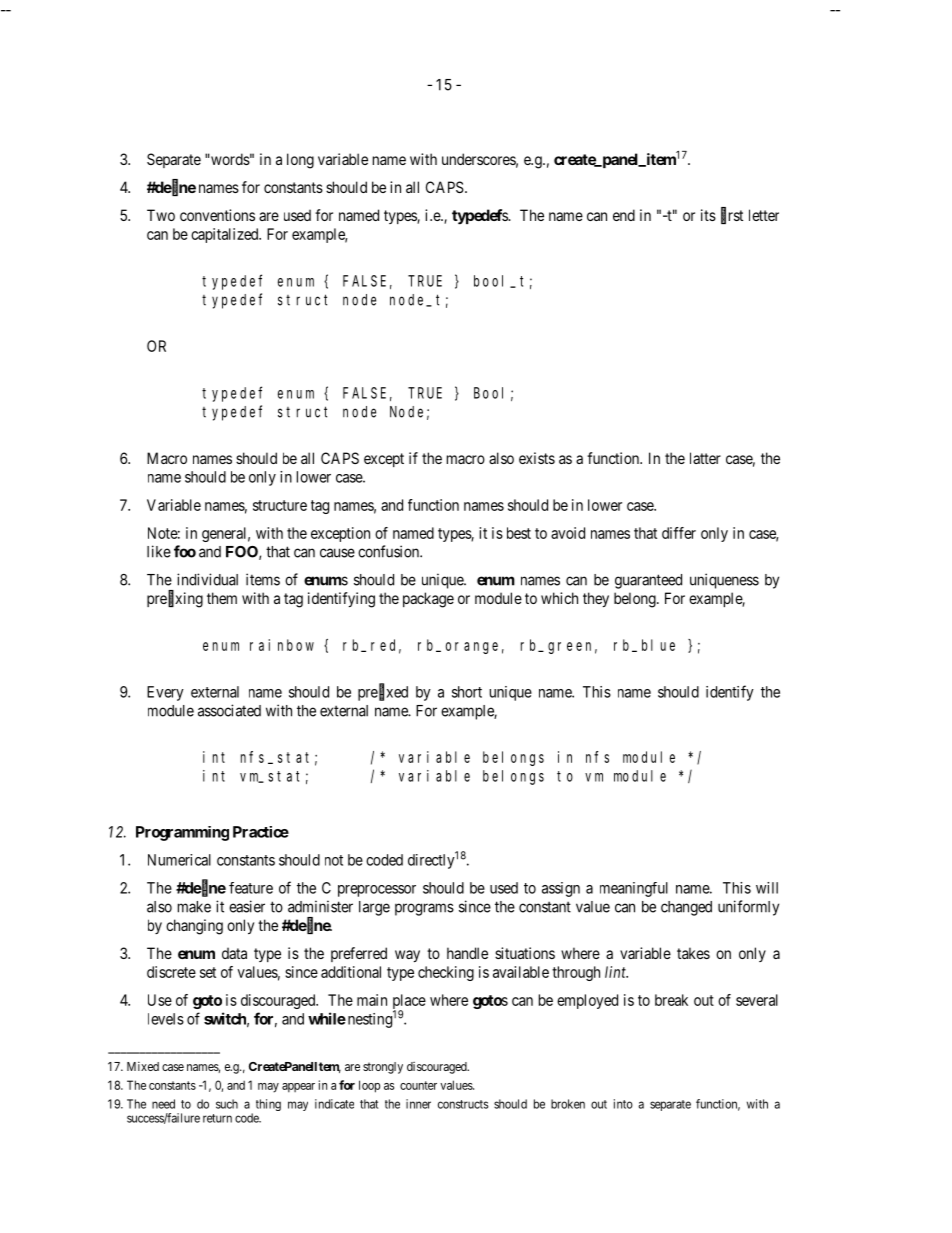 The width and height of the image is (952, 1233). I want to click on counter, so click(418, 1085).
